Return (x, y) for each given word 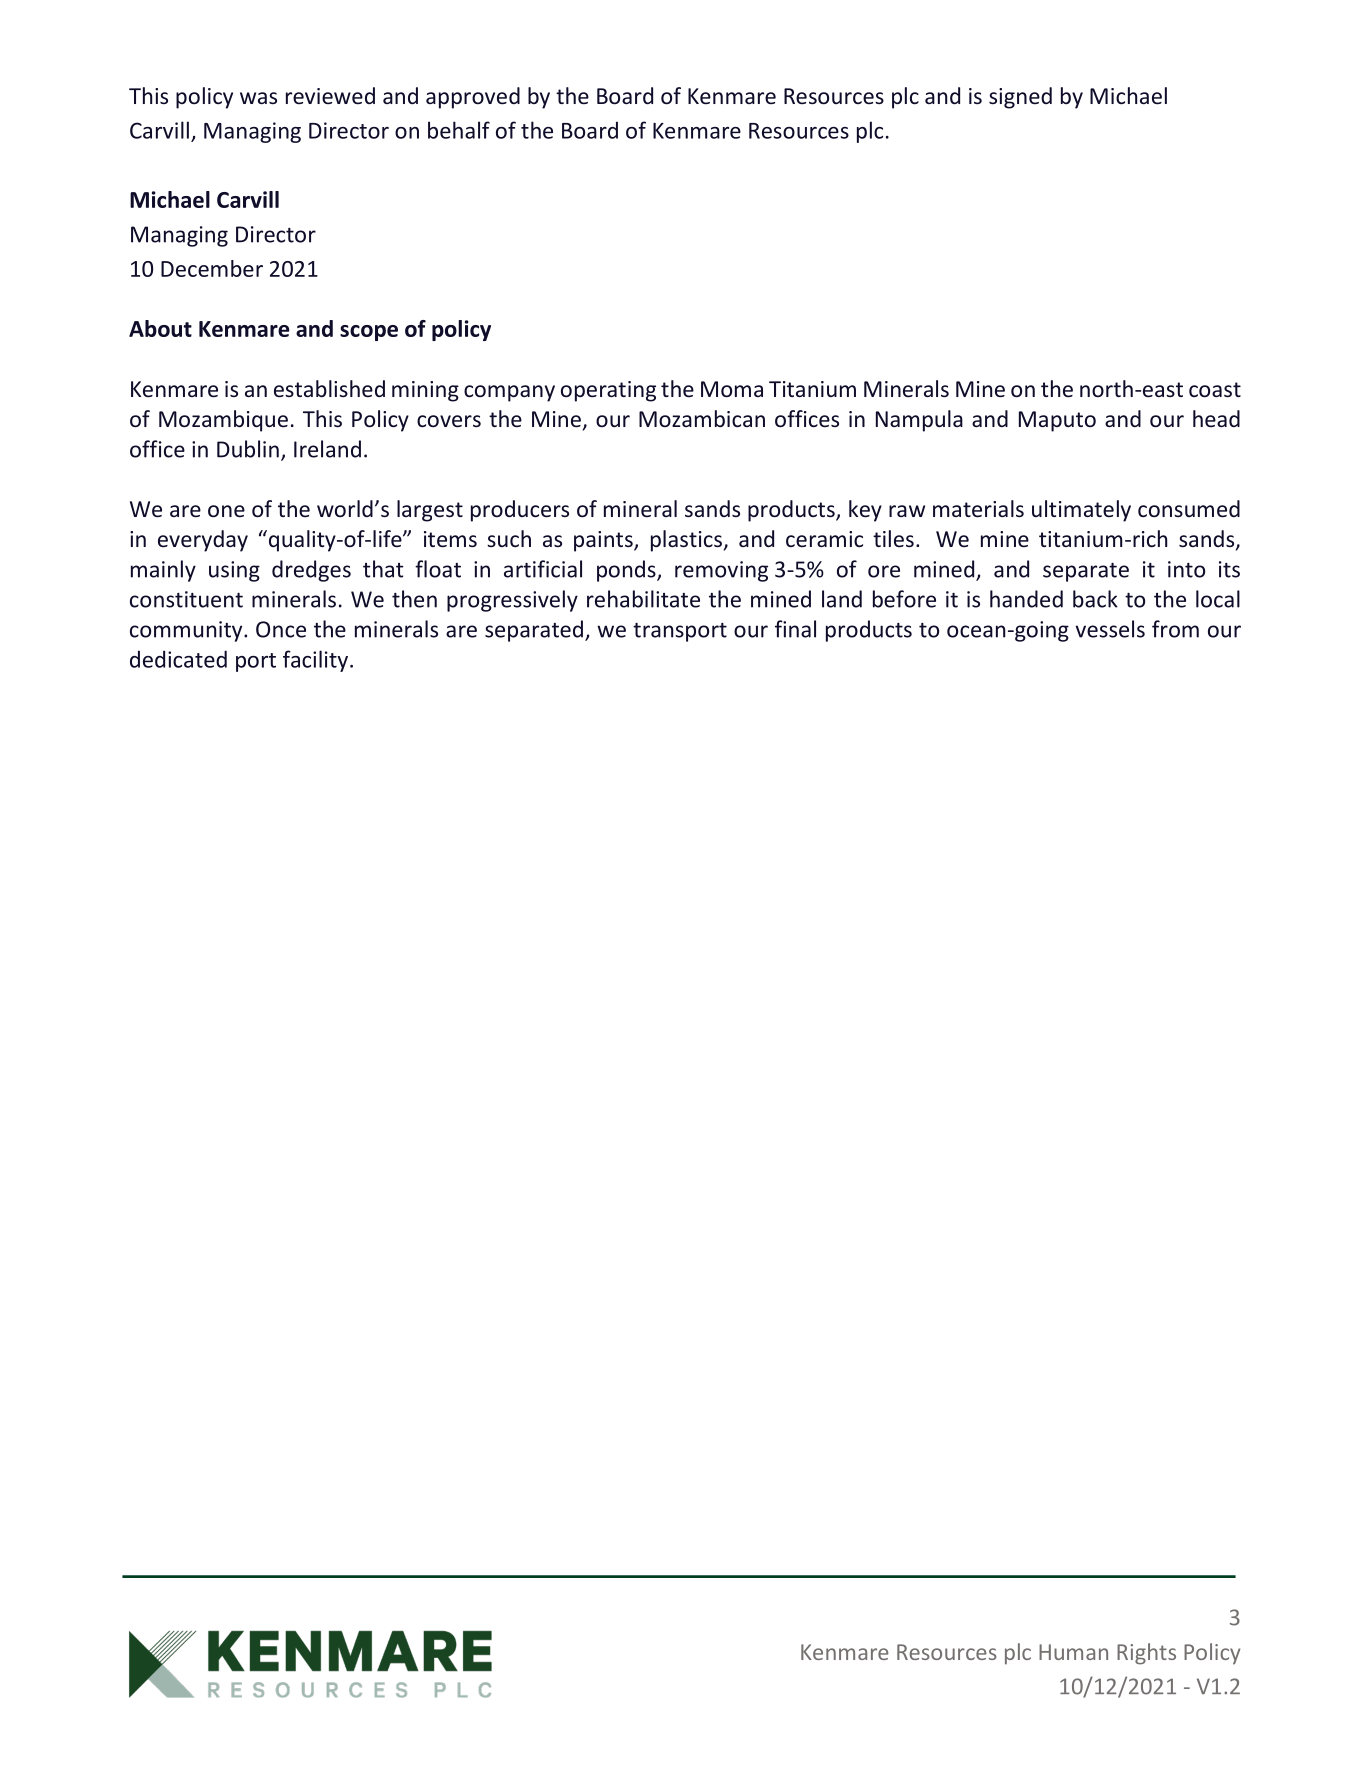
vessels (1110, 629)
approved (473, 98)
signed (1020, 98)
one (226, 511)
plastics (686, 541)
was (258, 98)
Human (1073, 1652)
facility (315, 661)
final (795, 629)
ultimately (1081, 511)
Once (281, 629)
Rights (1146, 1654)
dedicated (178, 659)
